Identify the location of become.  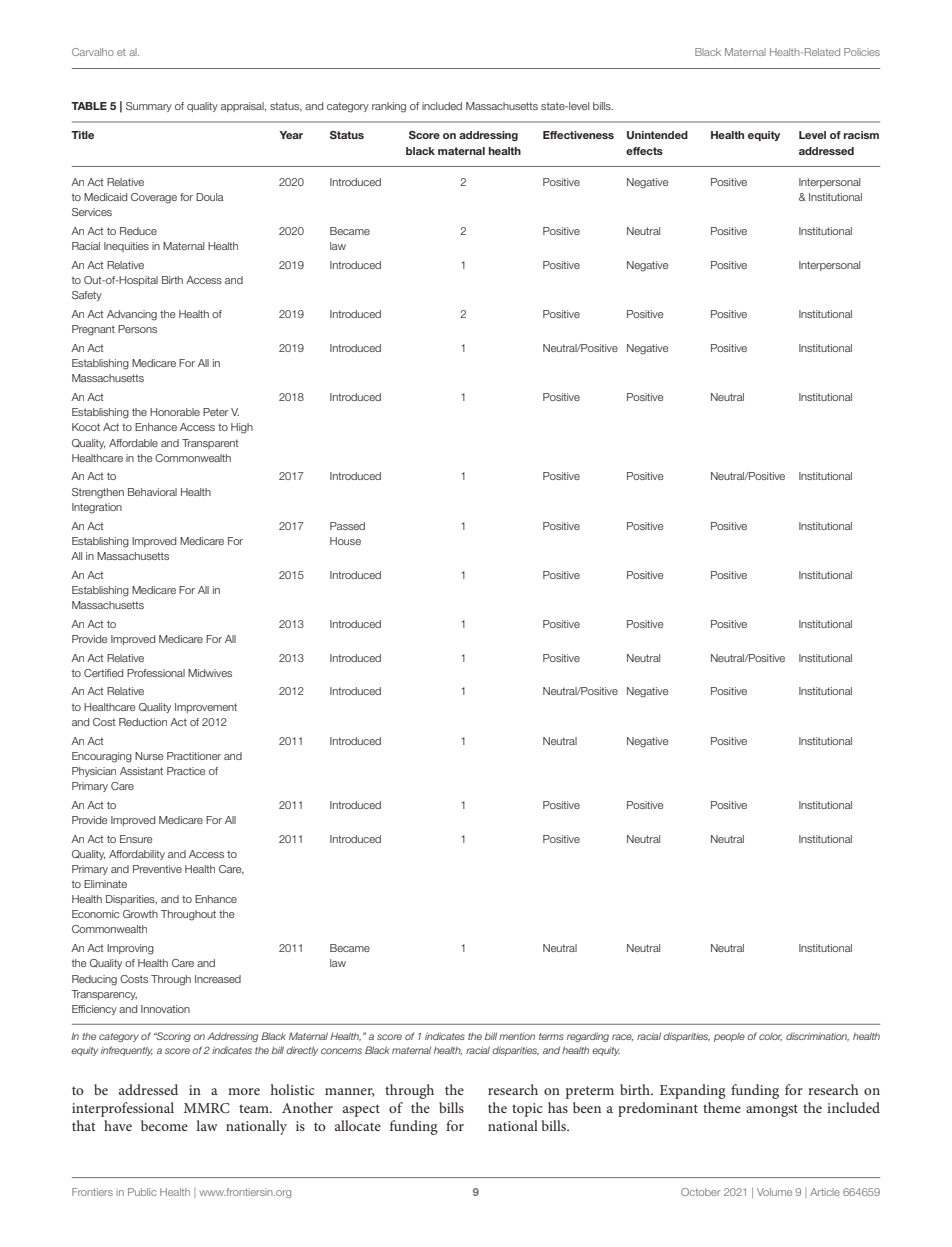
(164, 1125).
